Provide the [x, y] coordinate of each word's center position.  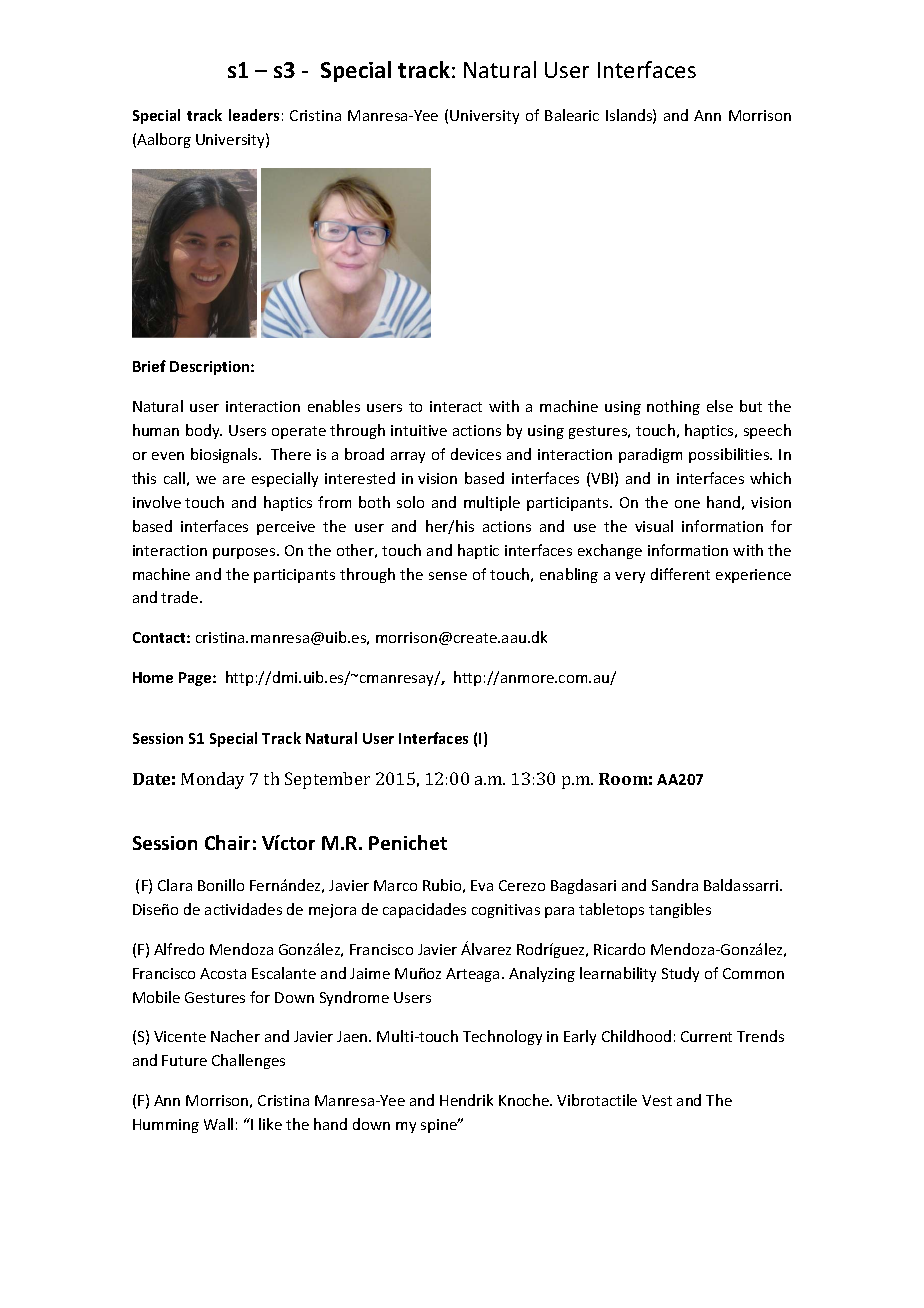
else [720, 406]
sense [448, 576]
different [680, 574]
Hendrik [466, 1100]
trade [181, 597]
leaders [254, 115]
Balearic [572, 115]
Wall [218, 1124]
